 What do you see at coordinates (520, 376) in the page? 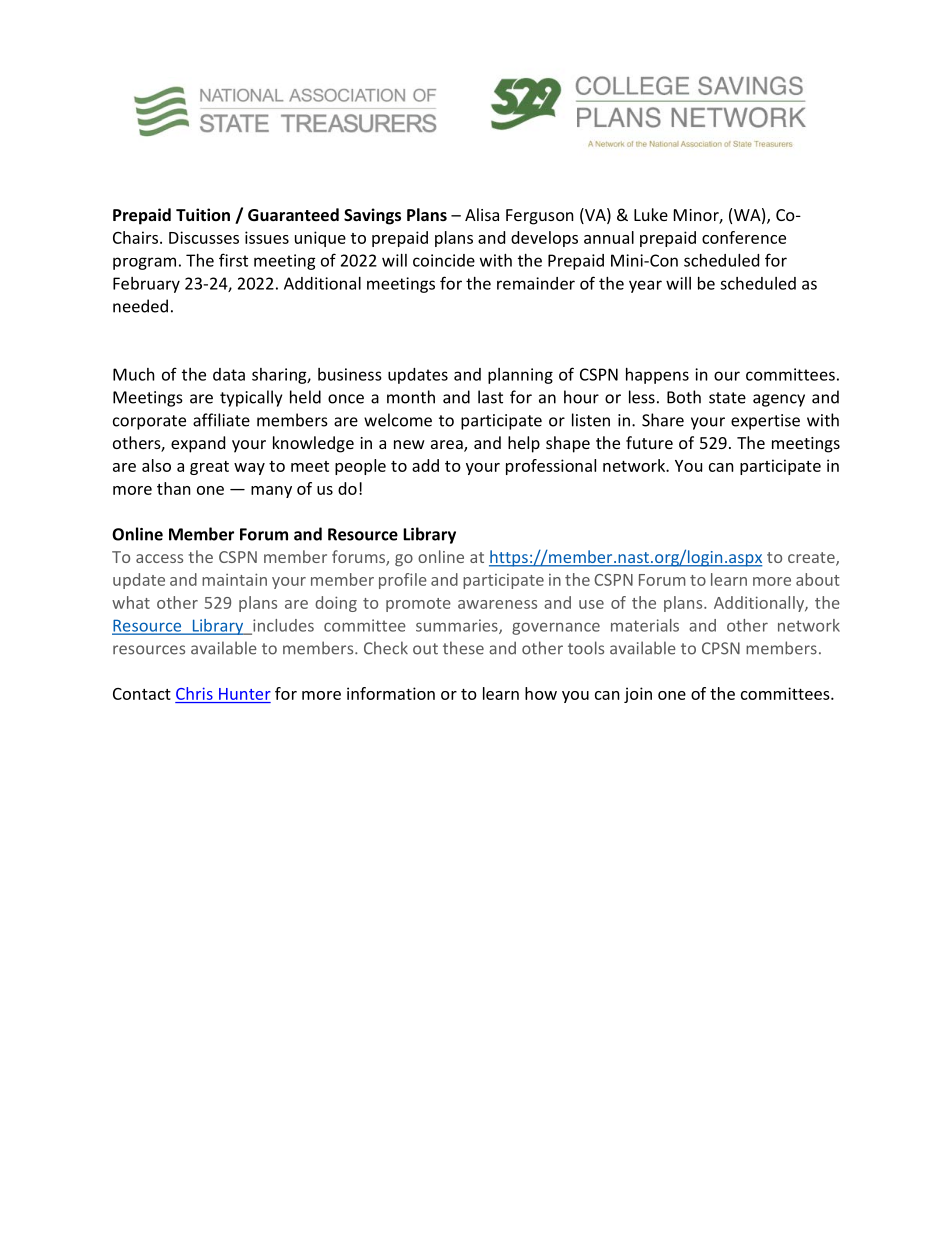
I see `planning` at bounding box center [520, 376].
